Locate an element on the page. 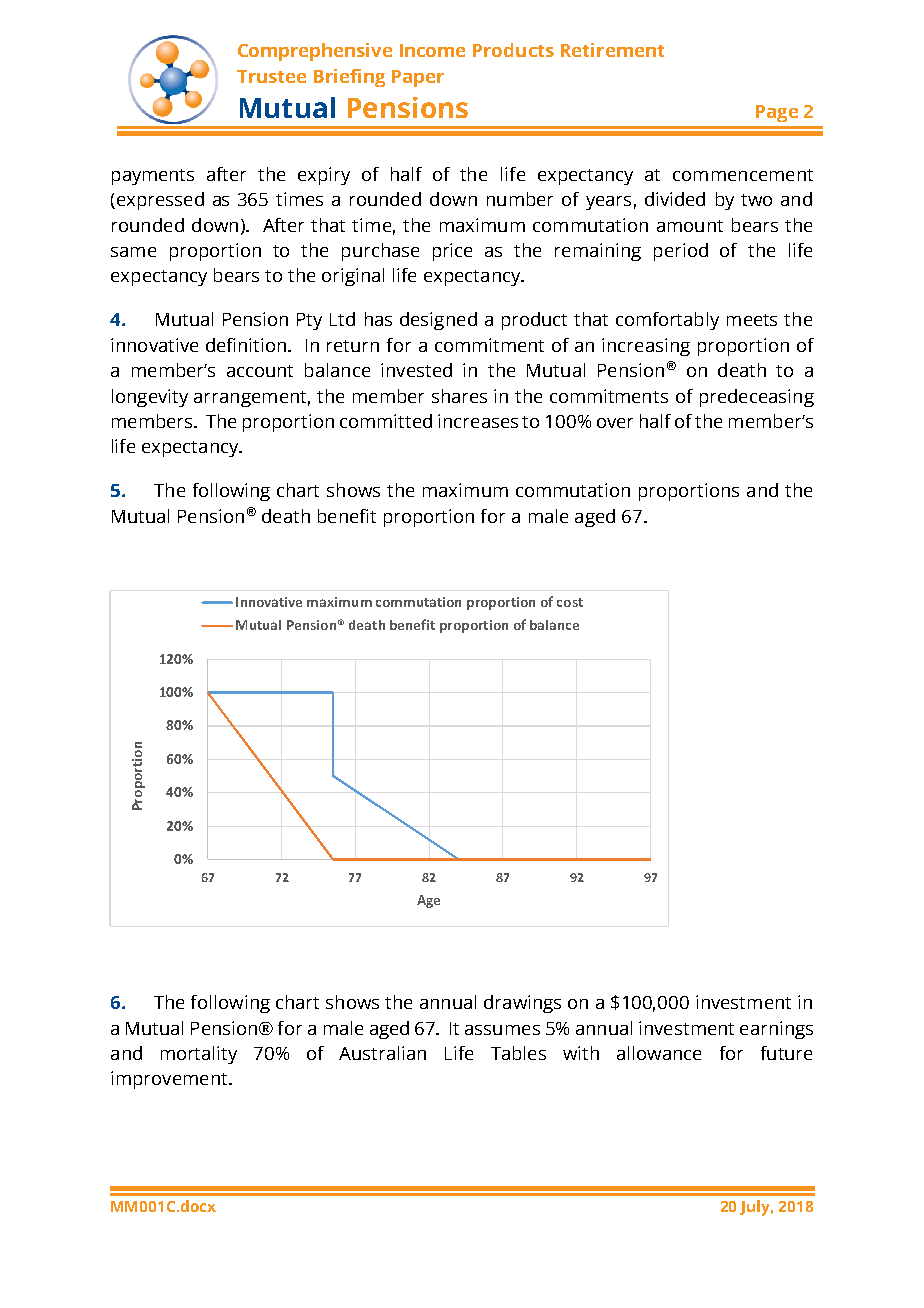 The image size is (924, 1308). Paper is located at coordinates (418, 78).
